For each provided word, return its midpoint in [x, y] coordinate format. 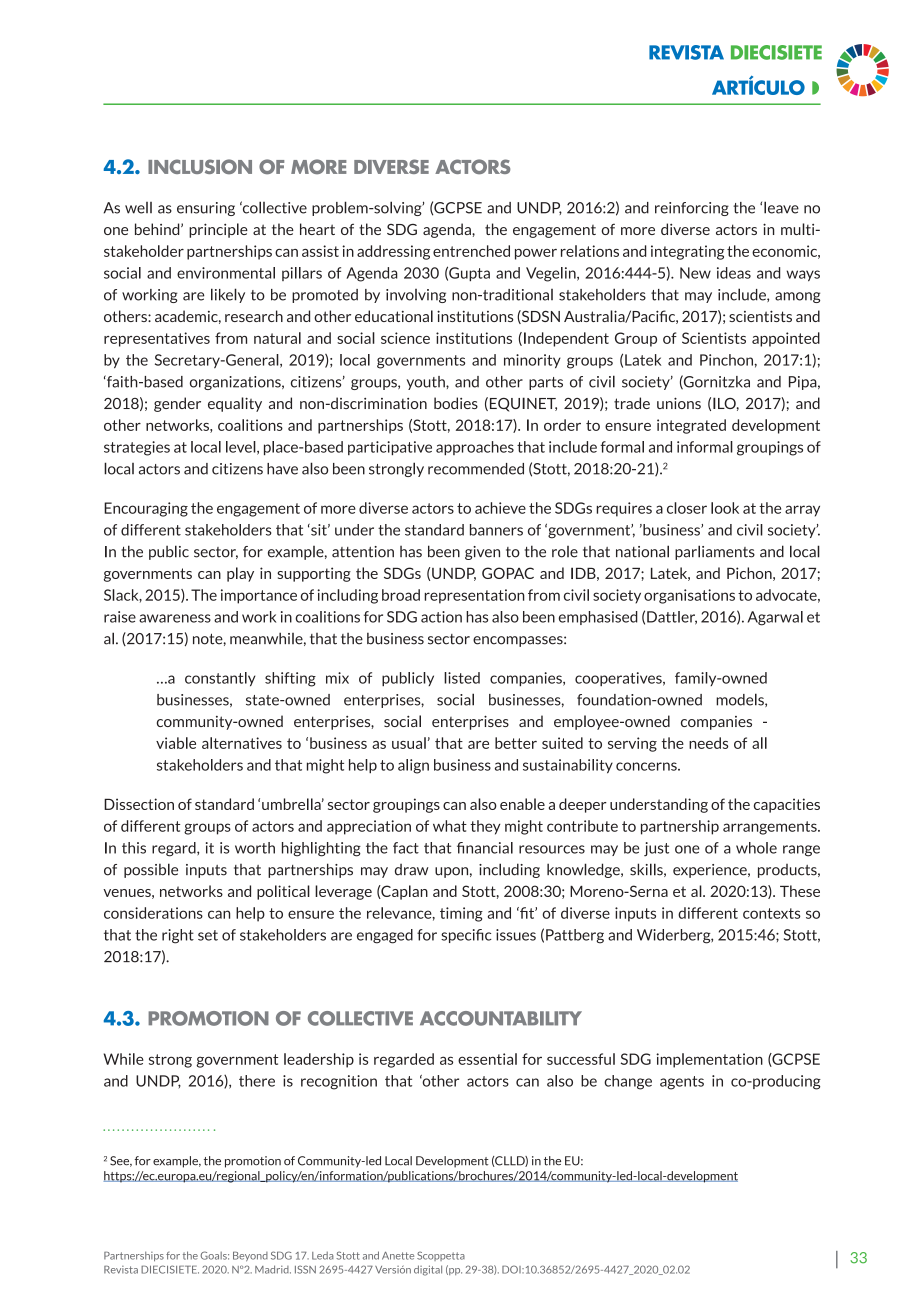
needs [708, 743]
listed [462, 678]
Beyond [250, 1256]
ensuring [206, 209]
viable [176, 743]
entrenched [471, 251]
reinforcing [692, 209]
